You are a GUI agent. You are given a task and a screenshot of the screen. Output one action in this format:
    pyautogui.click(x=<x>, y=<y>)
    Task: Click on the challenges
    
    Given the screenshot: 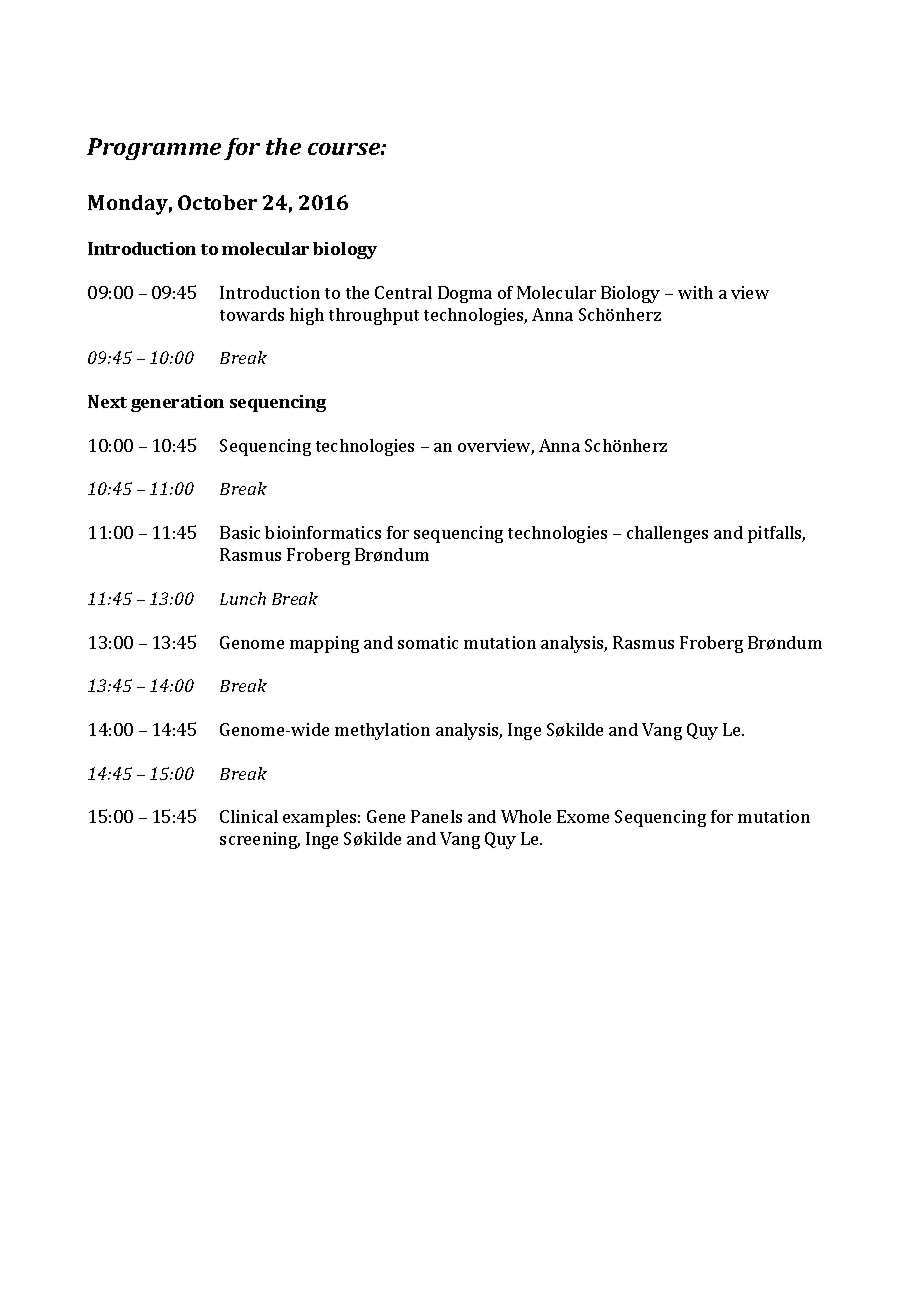 What is the action you would take?
    pyautogui.click(x=667, y=534)
